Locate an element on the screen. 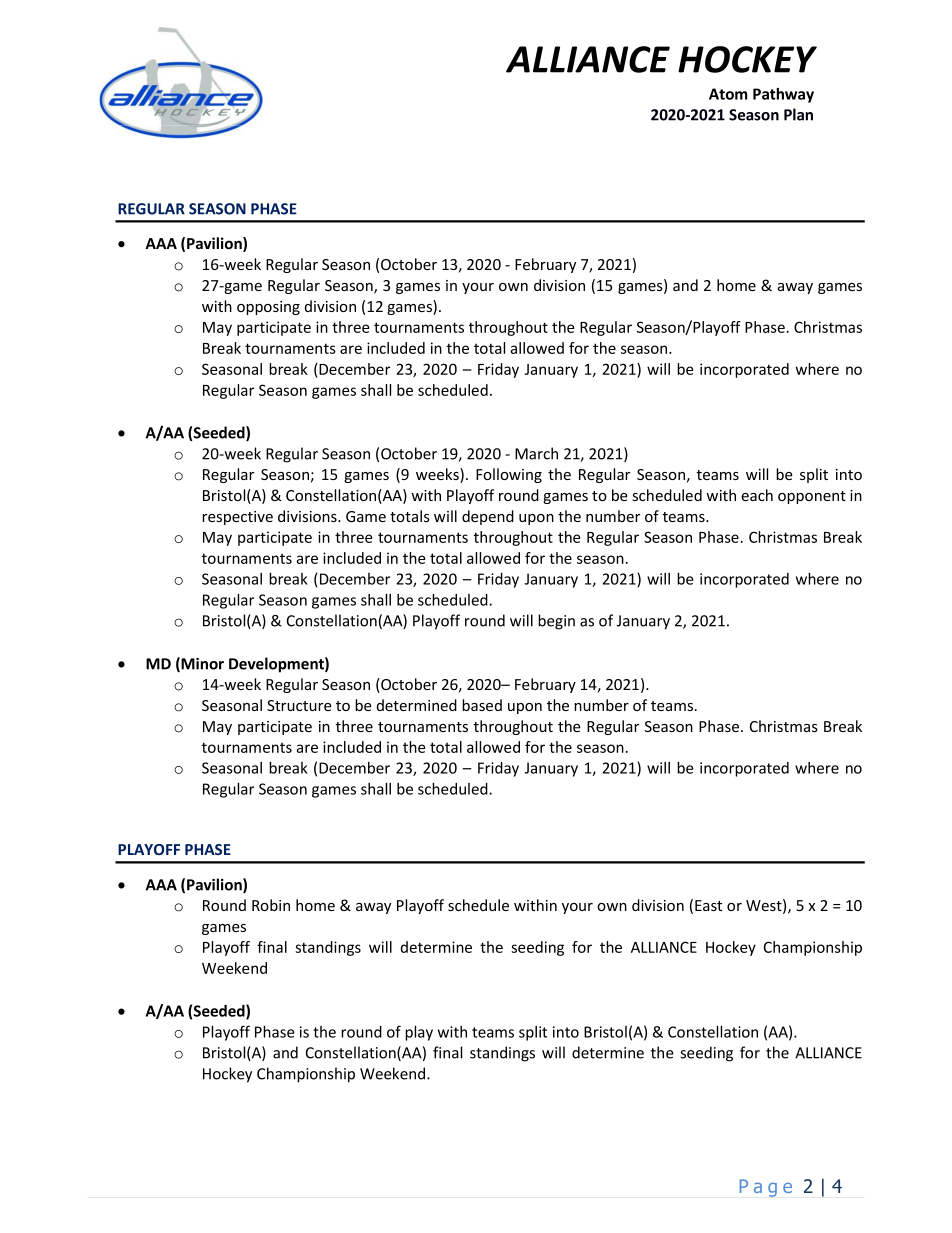 The height and width of the screenshot is (1233, 952). each is located at coordinates (757, 495).
